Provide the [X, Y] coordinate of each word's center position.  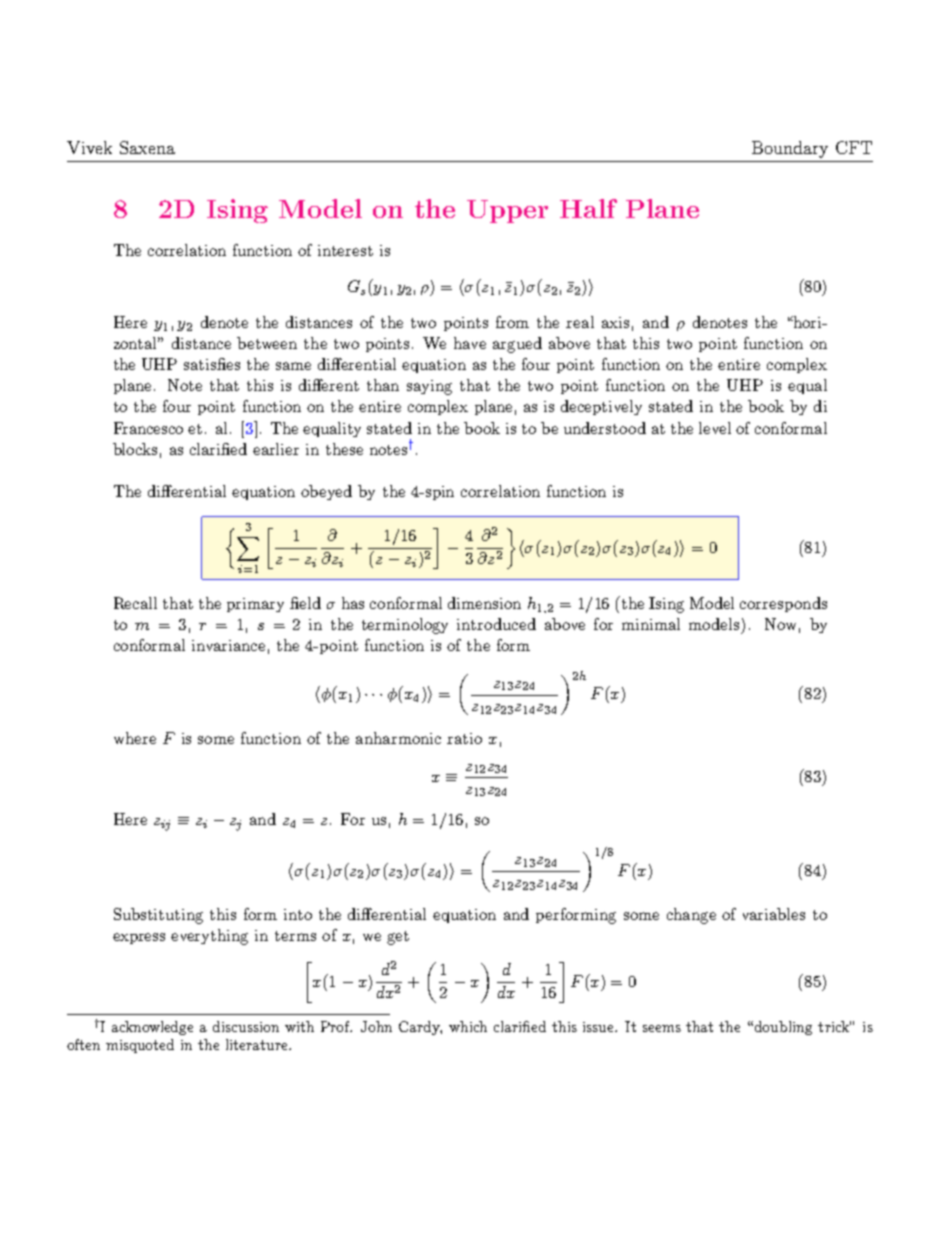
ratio [464, 738]
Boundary [790, 149]
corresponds [783, 604]
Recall [135, 603]
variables [774, 914]
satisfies [212, 364]
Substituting [158, 916]
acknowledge [152, 1028]
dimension [484, 603]
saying [429, 387]
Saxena [147, 147]
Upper [507, 211]
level [715, 428]
